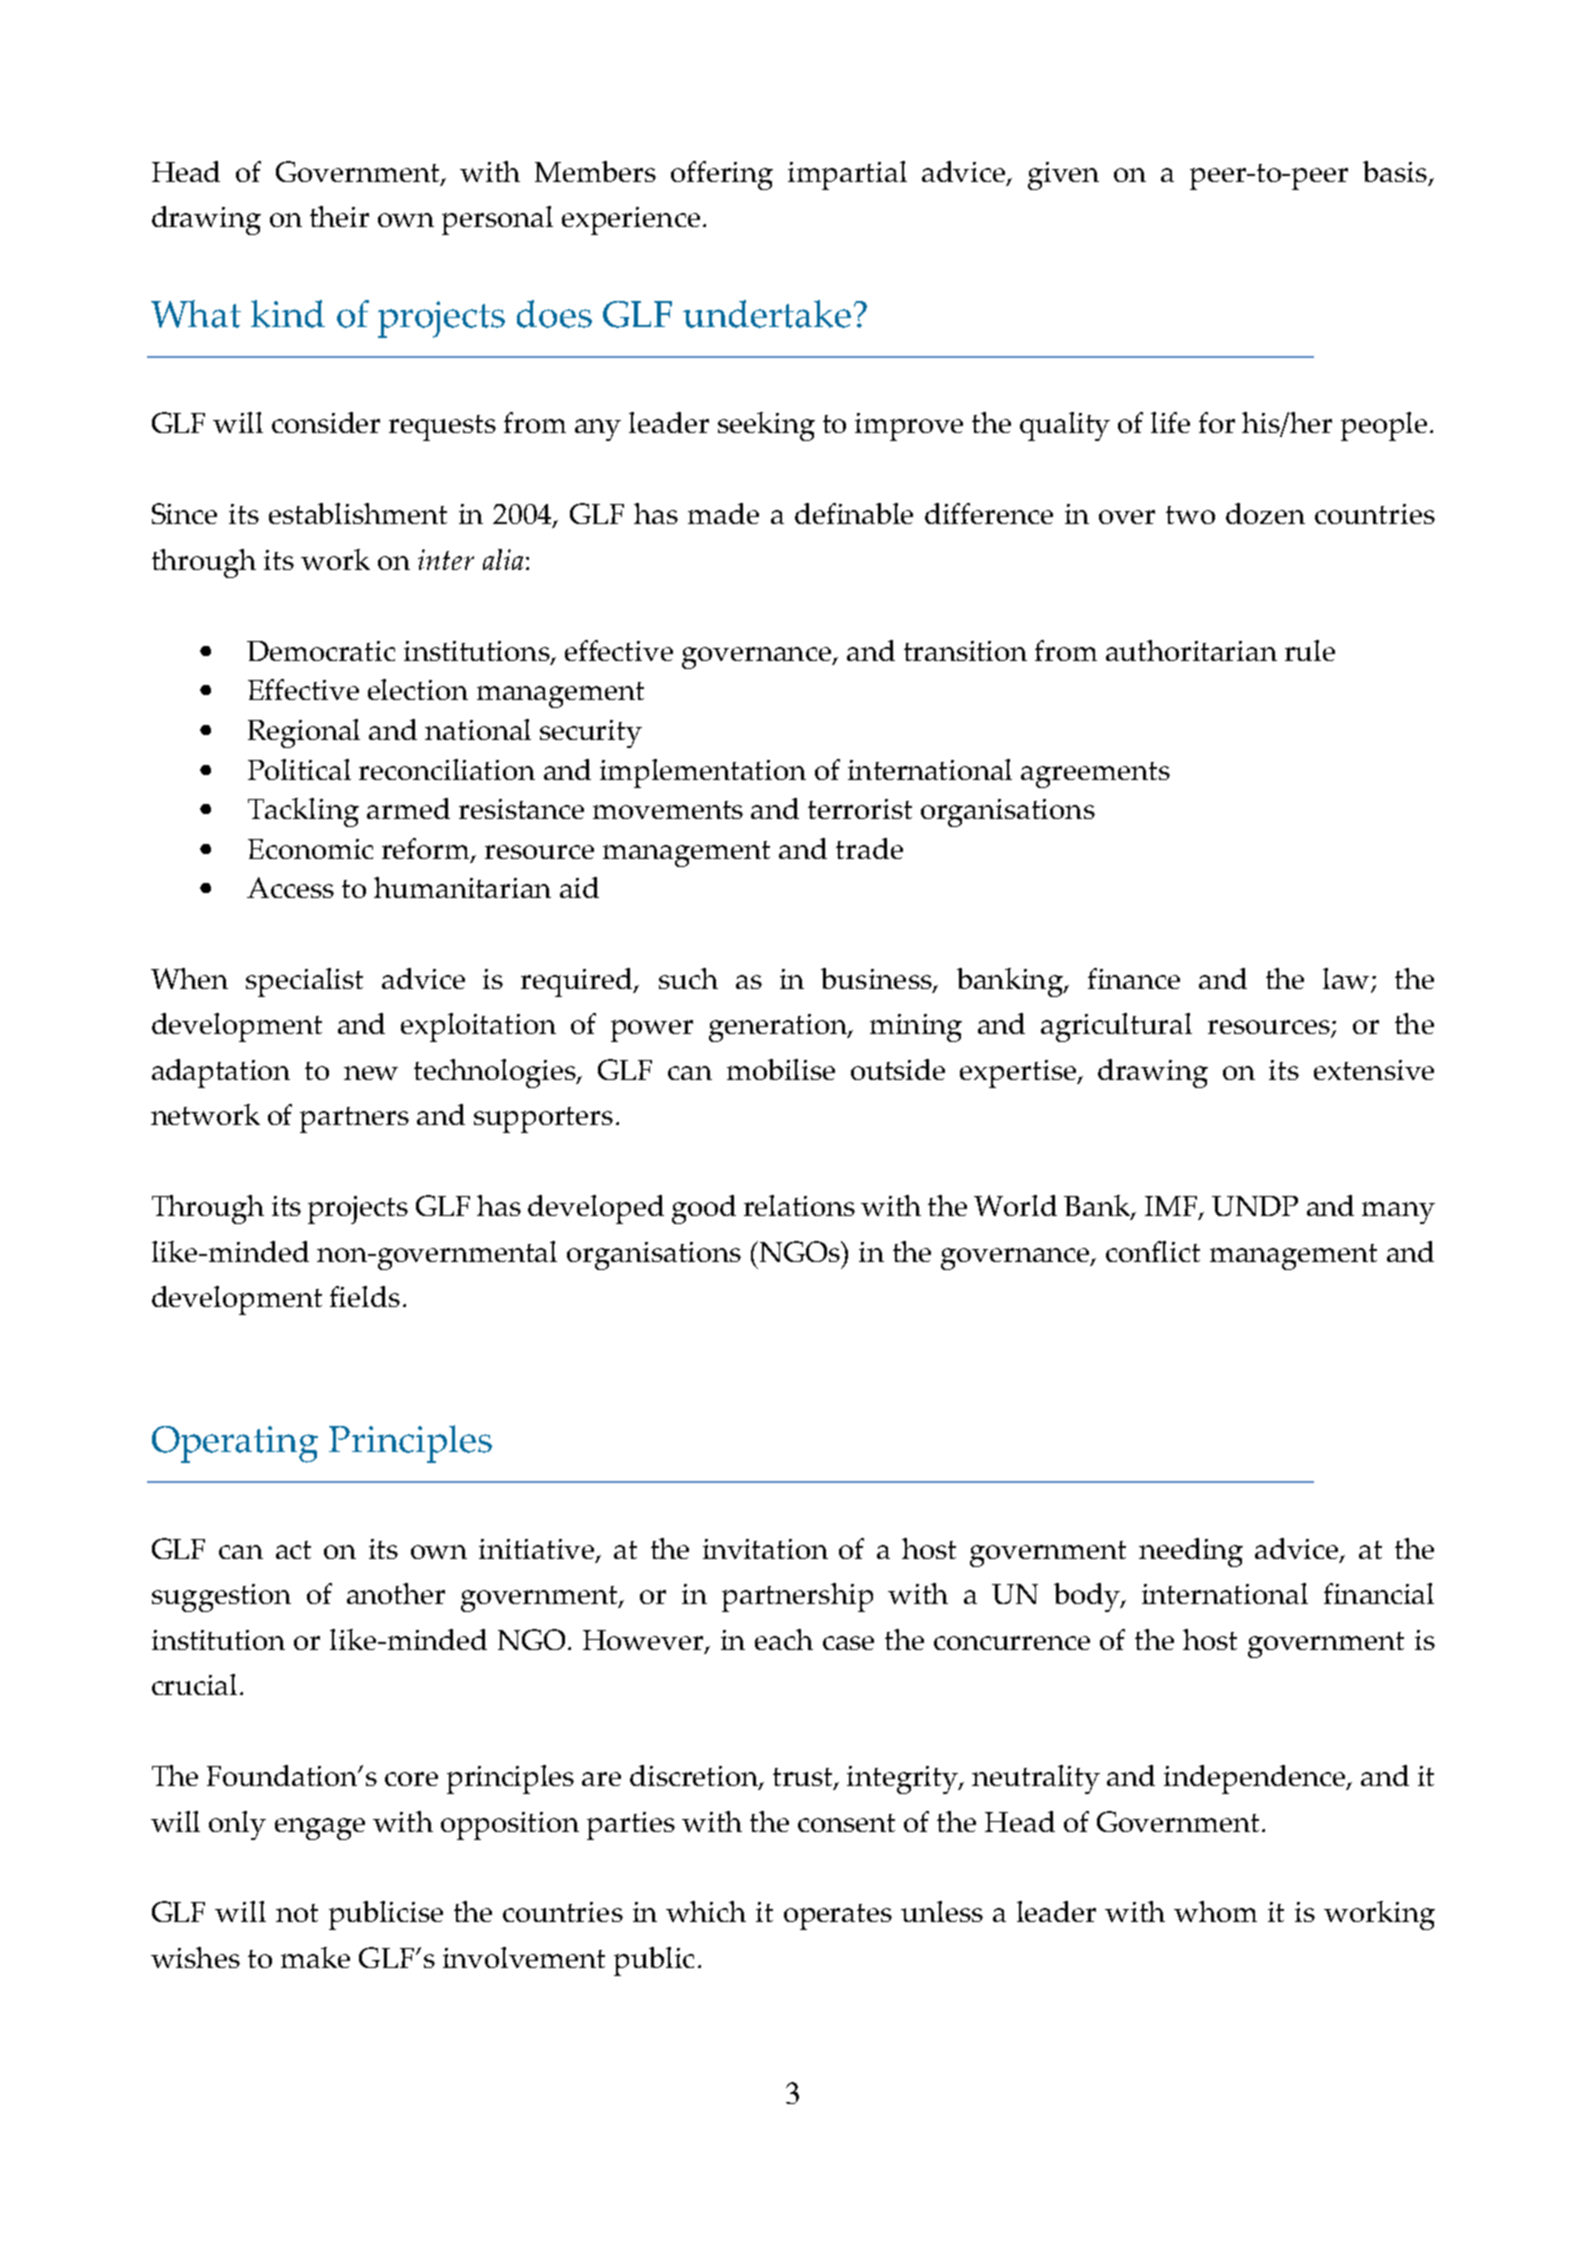 The height and width of the image is (2243, 1585). I want to click on make, so click(315, 1957).
